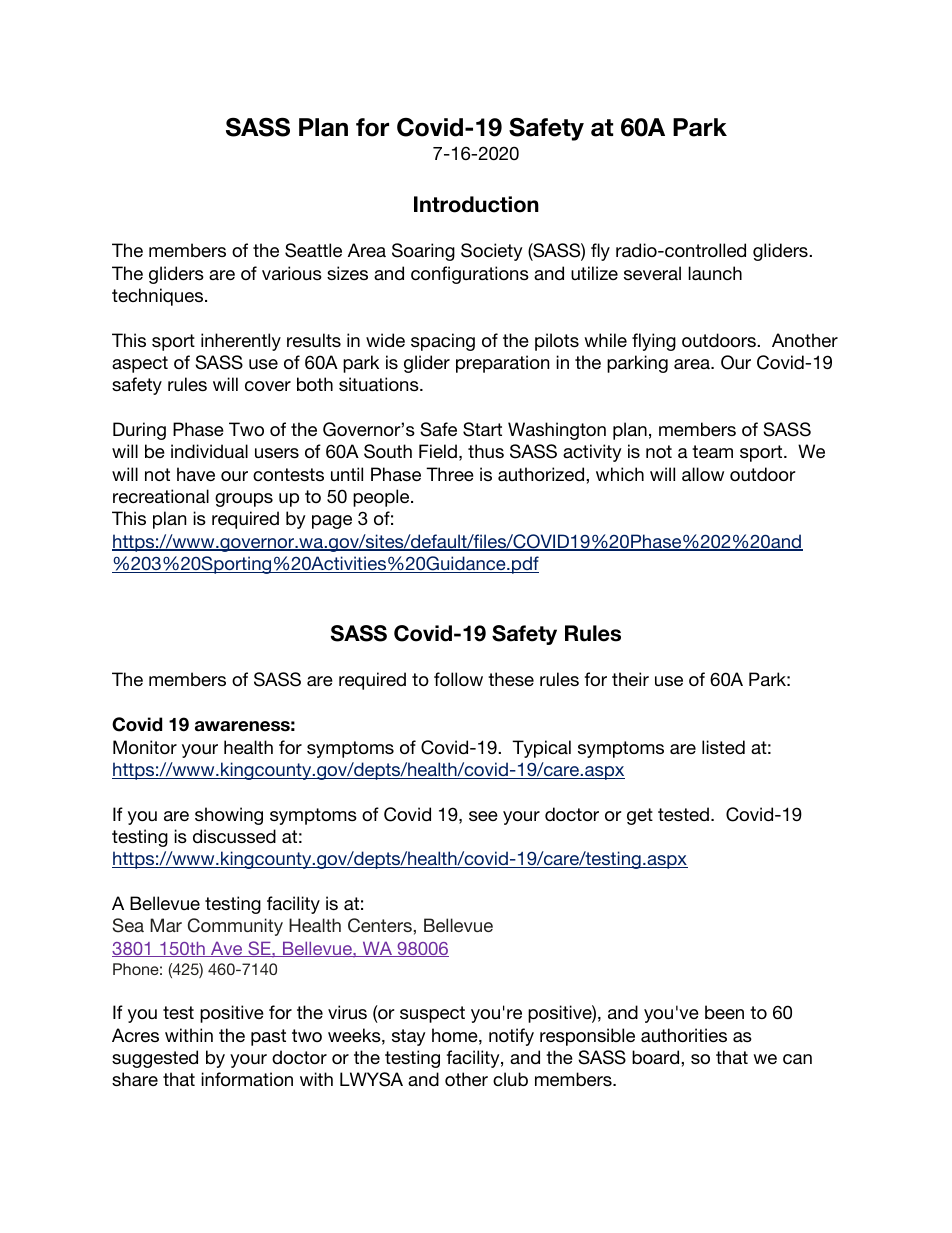  Describe the element at coordinates (482, 429) in the page. I see `Start` at that location.
